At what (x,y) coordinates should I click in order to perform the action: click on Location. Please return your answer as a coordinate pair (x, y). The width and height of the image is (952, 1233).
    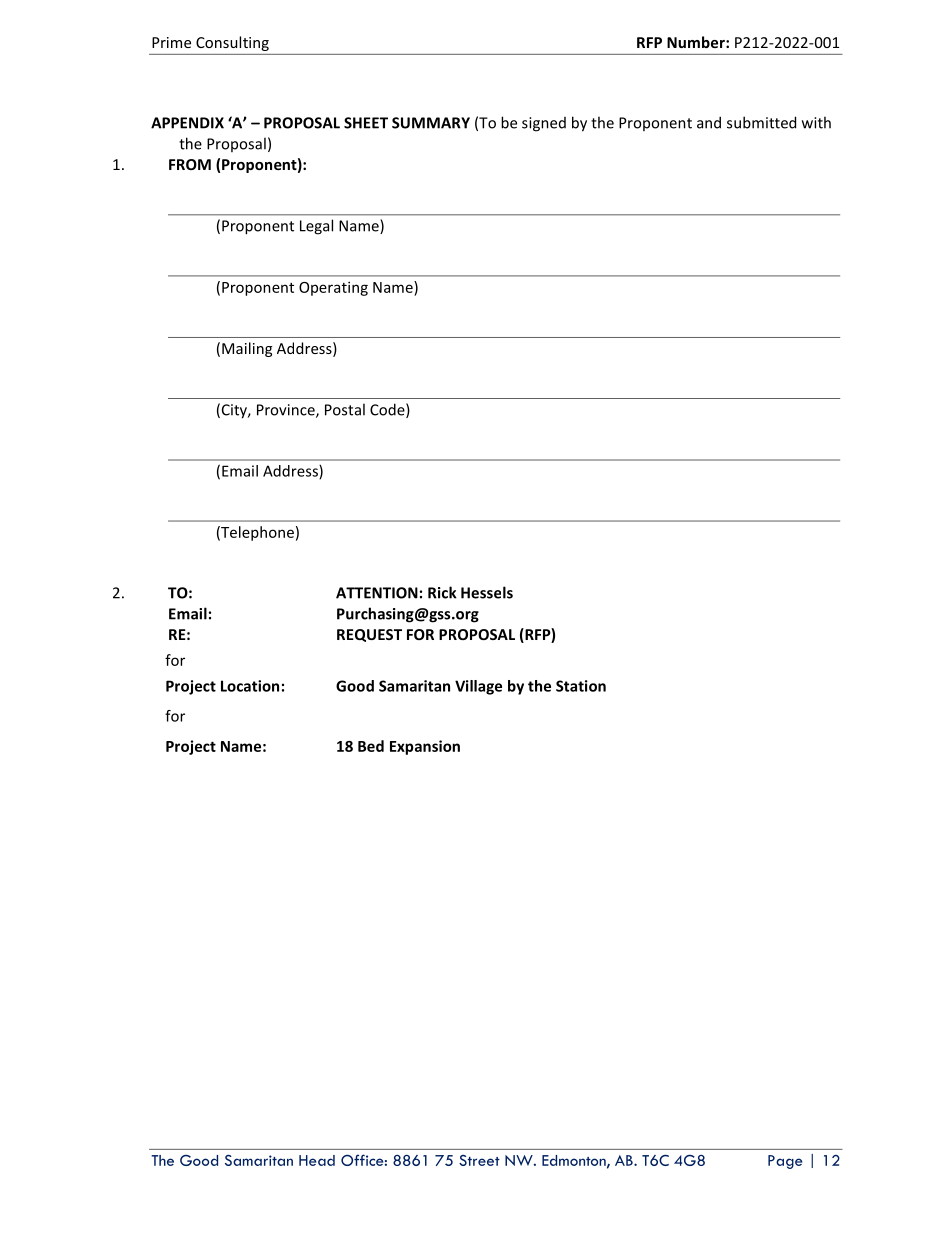
    Looking at the image, I should click on (250, 686).
